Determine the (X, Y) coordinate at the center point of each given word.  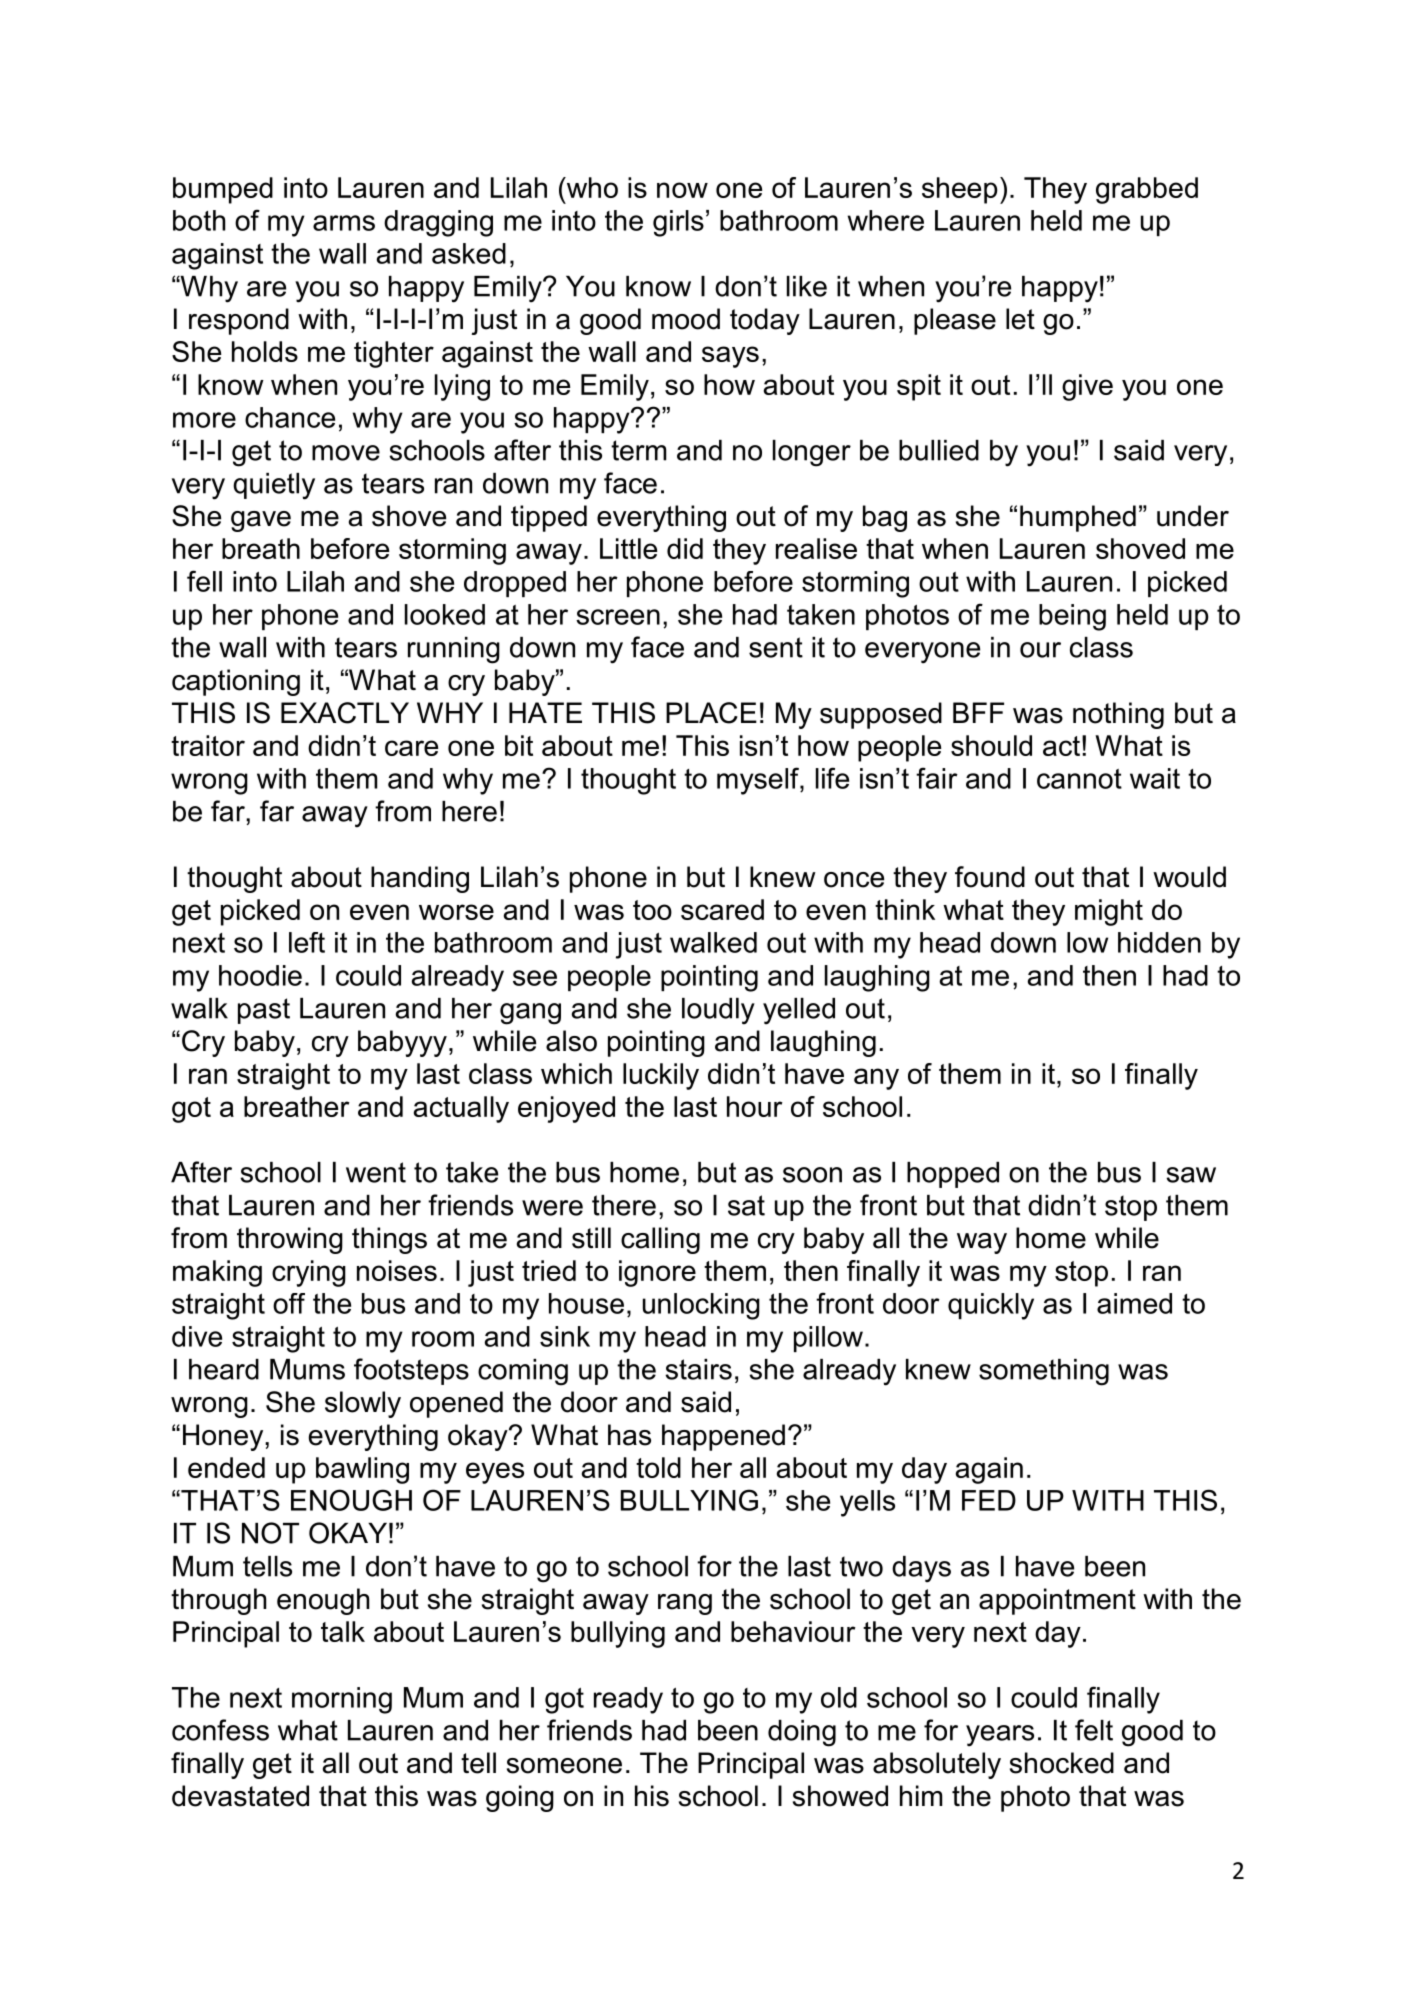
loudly (718, 1011)
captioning (236, 682)
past (264, 1011)
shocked (1062, 1763)
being (1072, 617)
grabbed (1147, 190)
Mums (307, 1369)
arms (344, 223)
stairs (698, 1369)
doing (802, 1733)
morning (342, 1700)
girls (678, 223)
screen (618, 617)
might (1109, 912)
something (1044, 1372)
